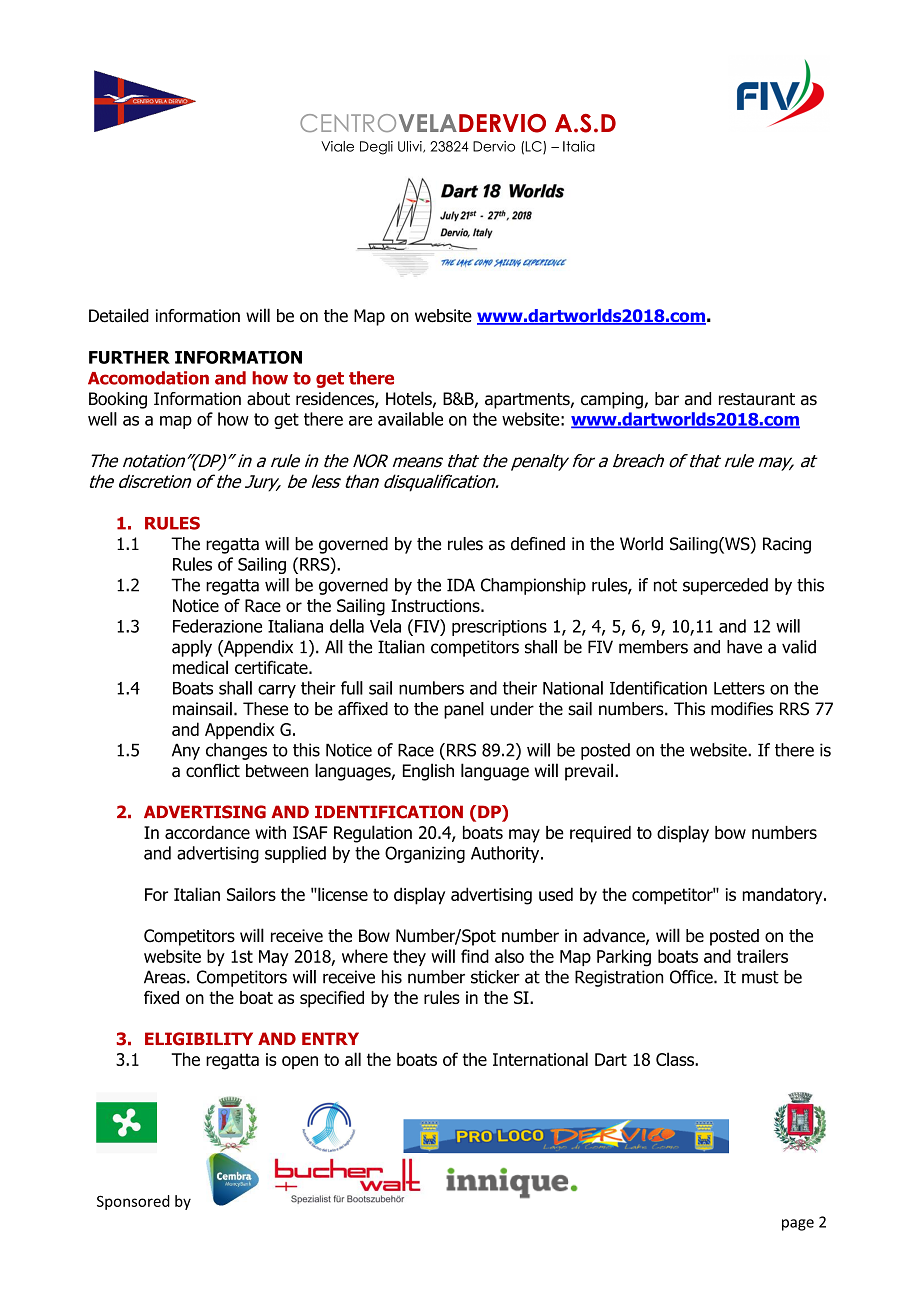 The image size is (924, 1308). What do you see at coordinates (495, 977) in the screenshot?
I see `sticker` at bounding box center [495, 977].
